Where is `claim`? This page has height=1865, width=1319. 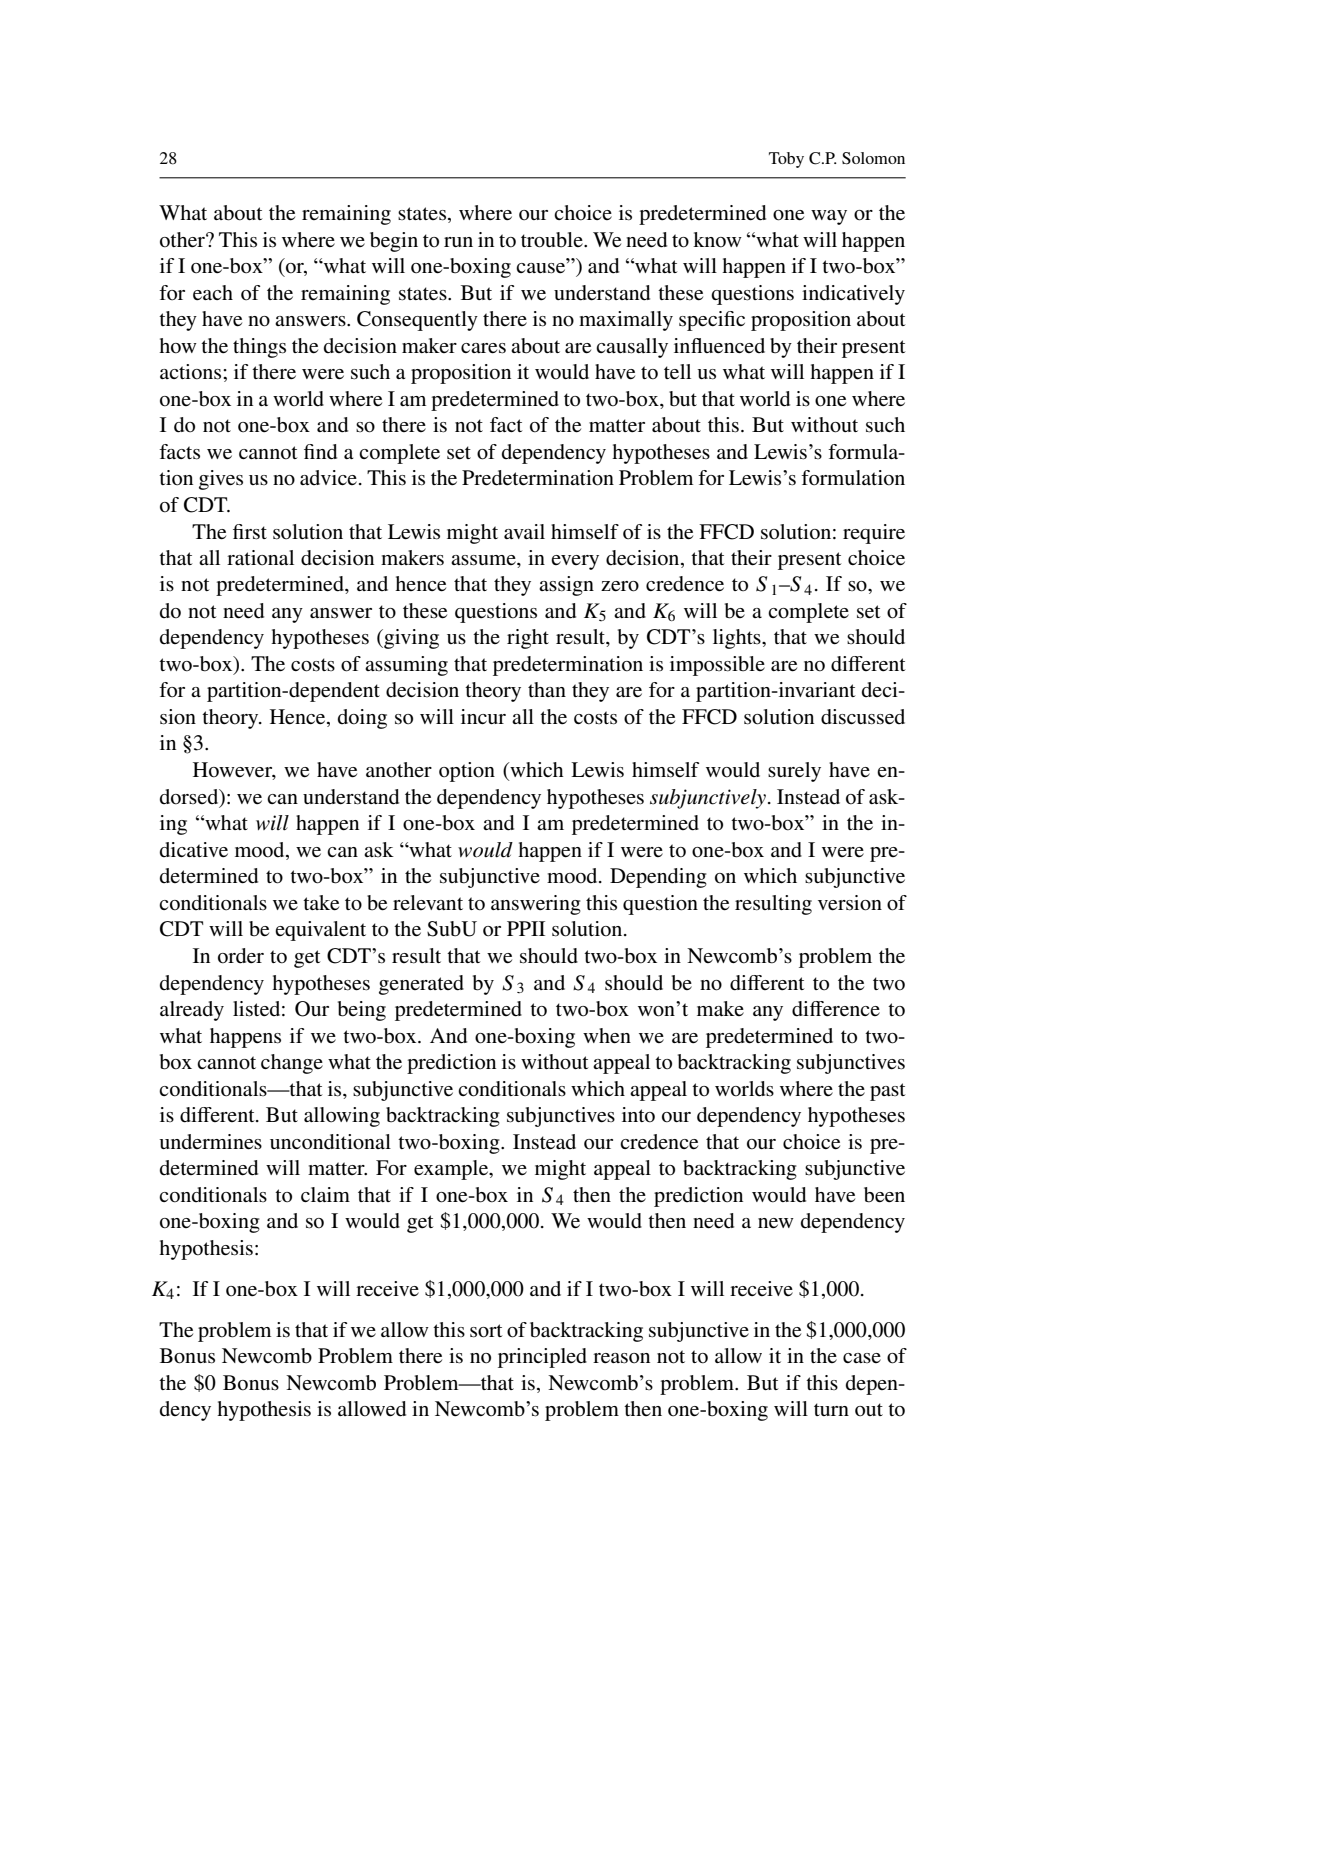 claim is located at coordinates (325, 1194).
